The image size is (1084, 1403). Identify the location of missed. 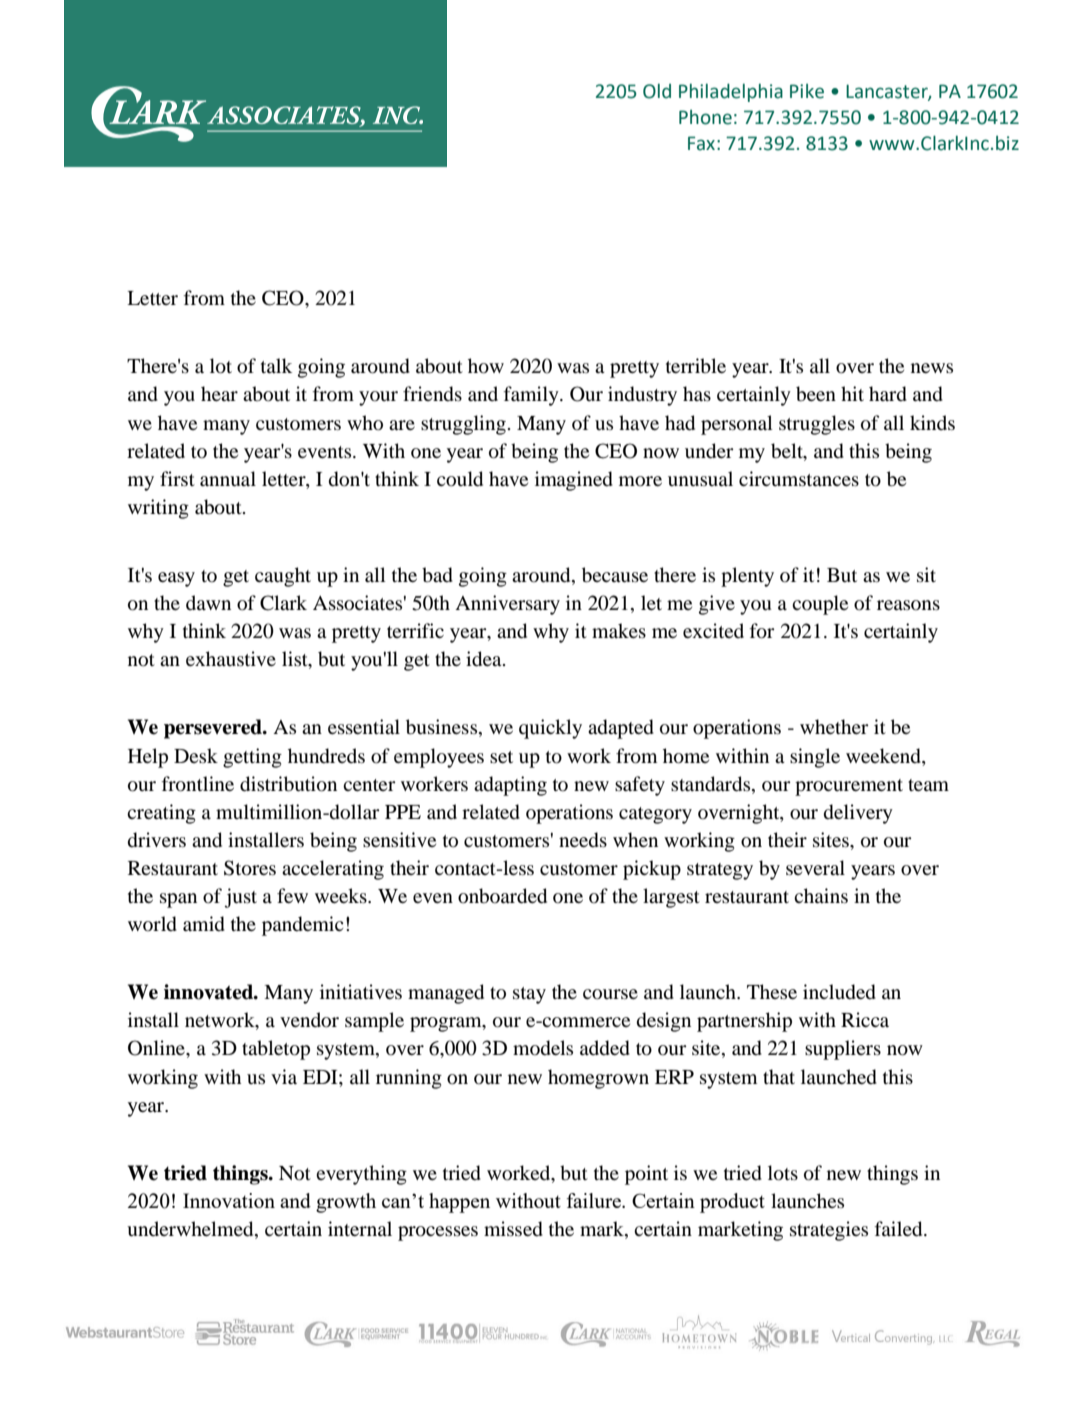
(513, 1229).
